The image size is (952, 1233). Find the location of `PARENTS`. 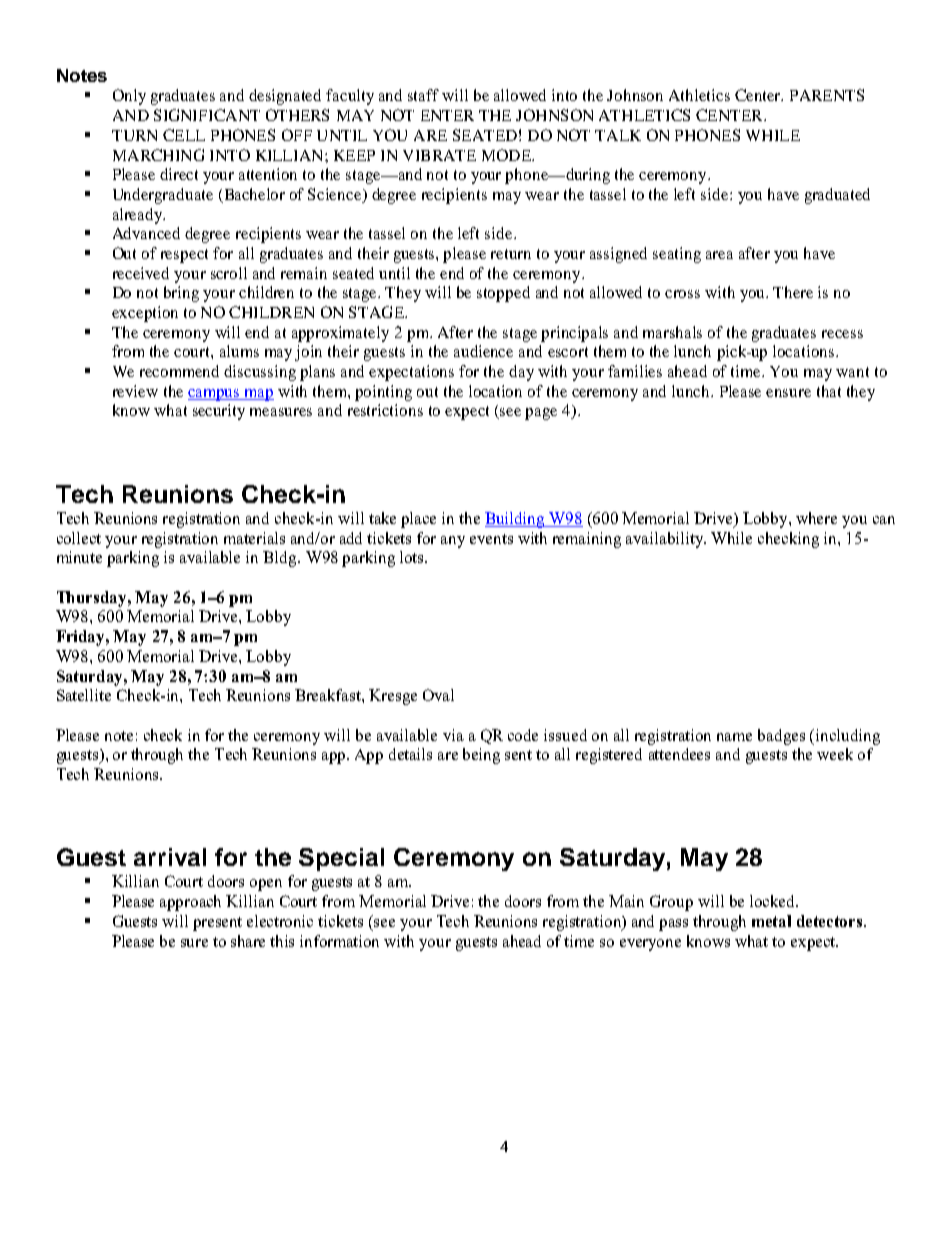

PARENTS is located at coordinates (827, 95).
